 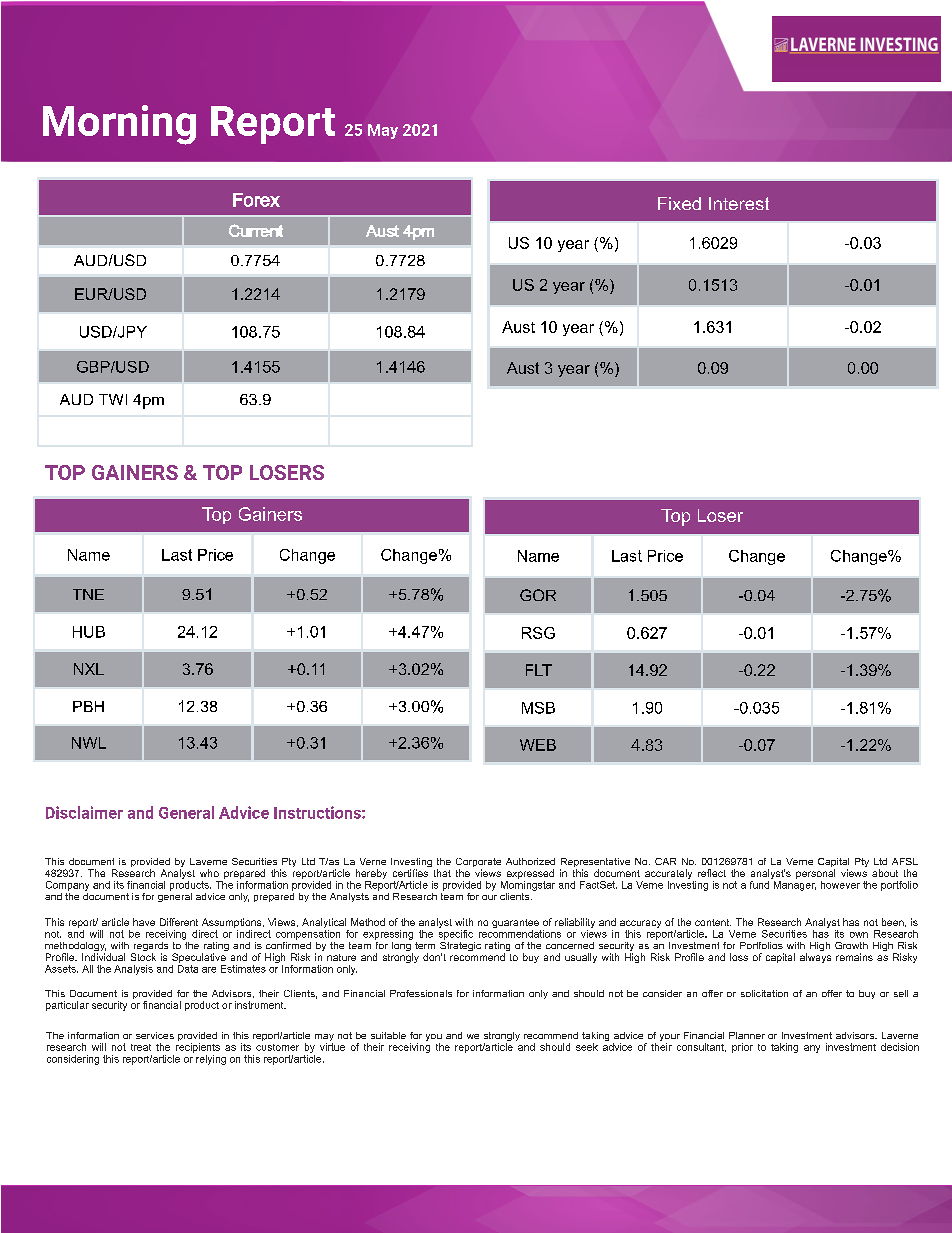 What do you see at coordinates (256, 230) in the image?
I see `Current` at bounding box center [256, 230].
